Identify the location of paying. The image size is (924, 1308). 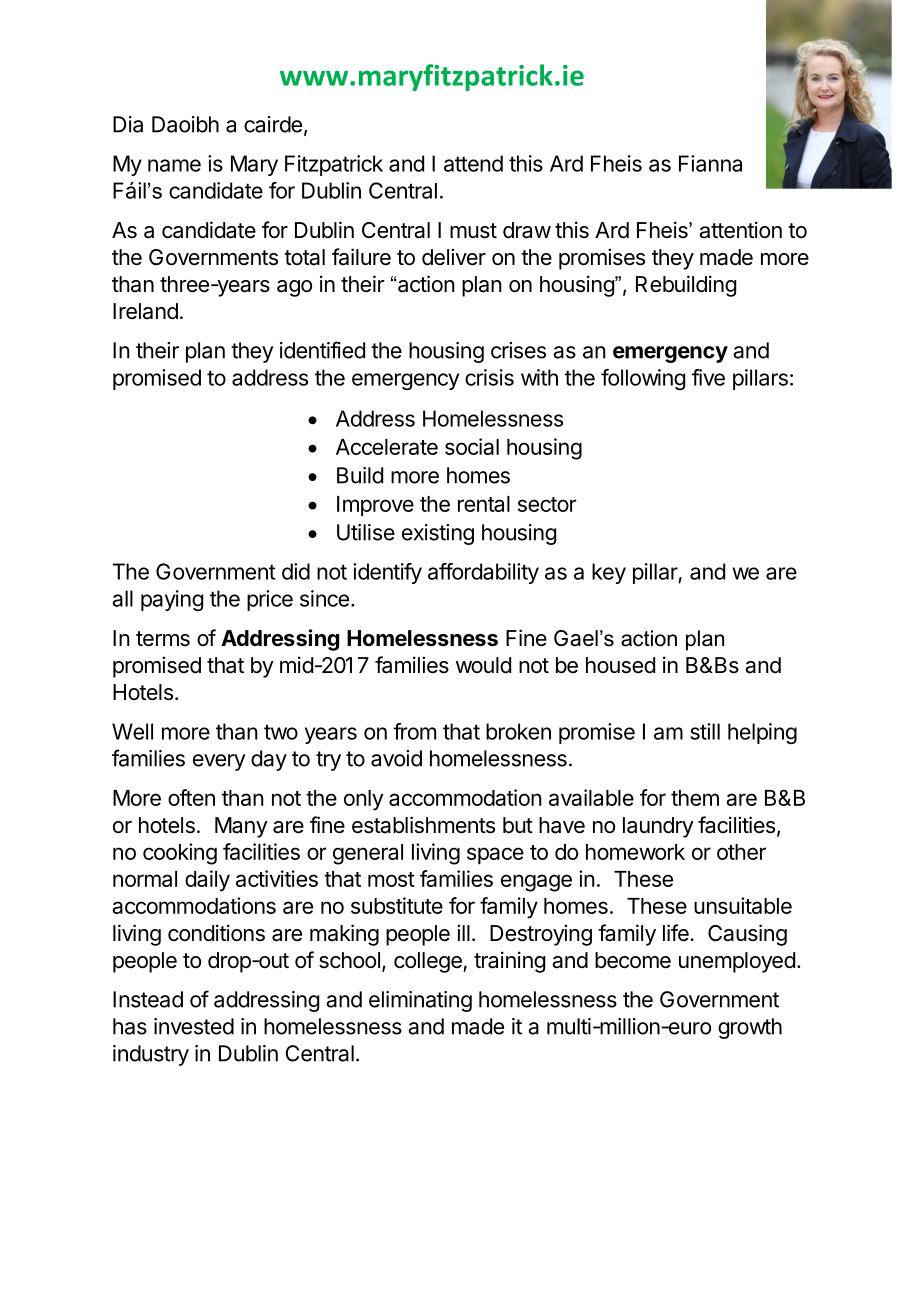
(172, 600).
